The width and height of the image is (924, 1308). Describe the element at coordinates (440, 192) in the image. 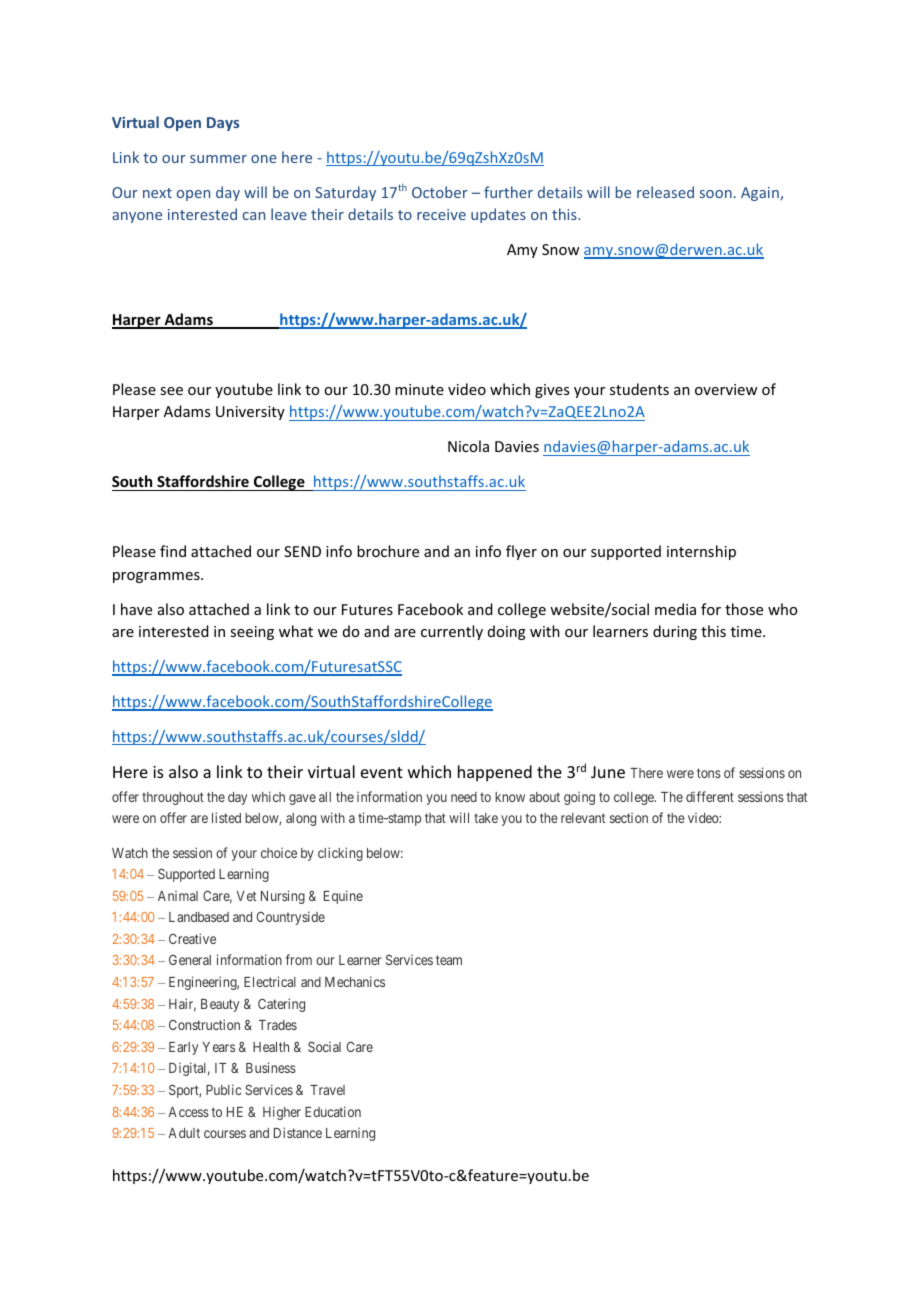

I see `October` at that location.
